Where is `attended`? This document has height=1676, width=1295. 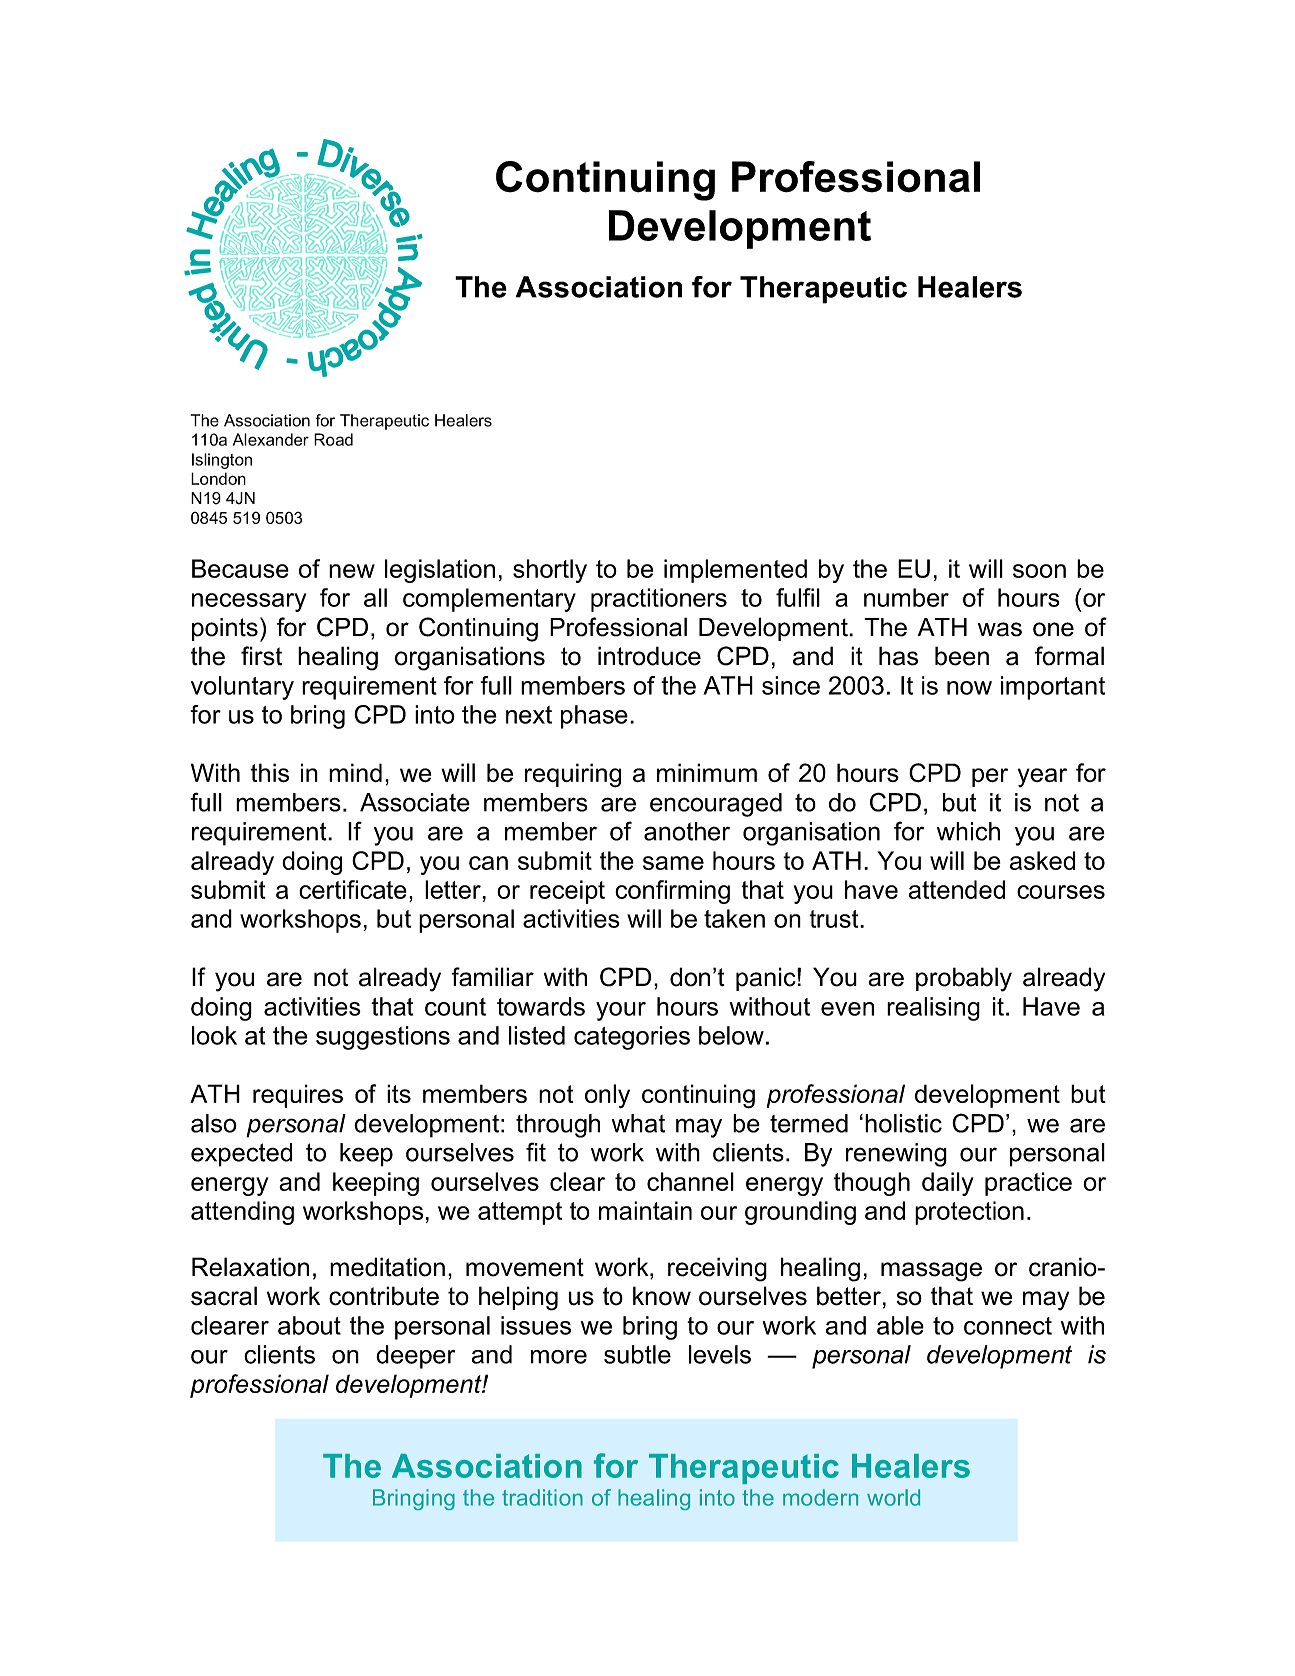
attended is located at coordinates (957, 889).
